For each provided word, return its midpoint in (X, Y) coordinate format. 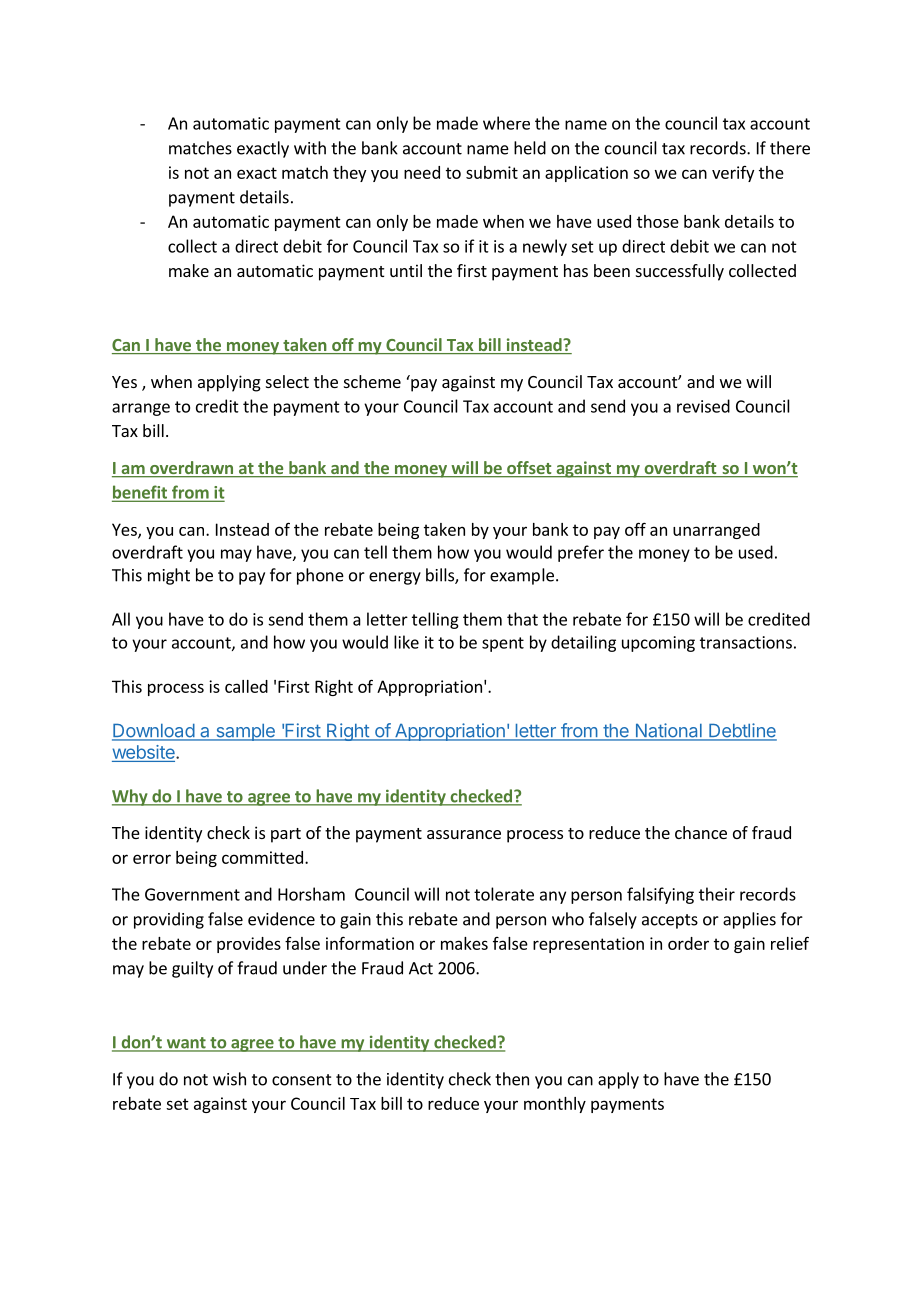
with (310, 148)
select (287, 381)
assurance (464, 834)
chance (701, 832)
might (169, 576)
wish (229, 1079)
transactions (746, 642)
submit (492, 172)
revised (703, 406)
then (512, 1079)
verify (733, 174)
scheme (372, 381)
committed (262, 857)
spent (503, 644)
